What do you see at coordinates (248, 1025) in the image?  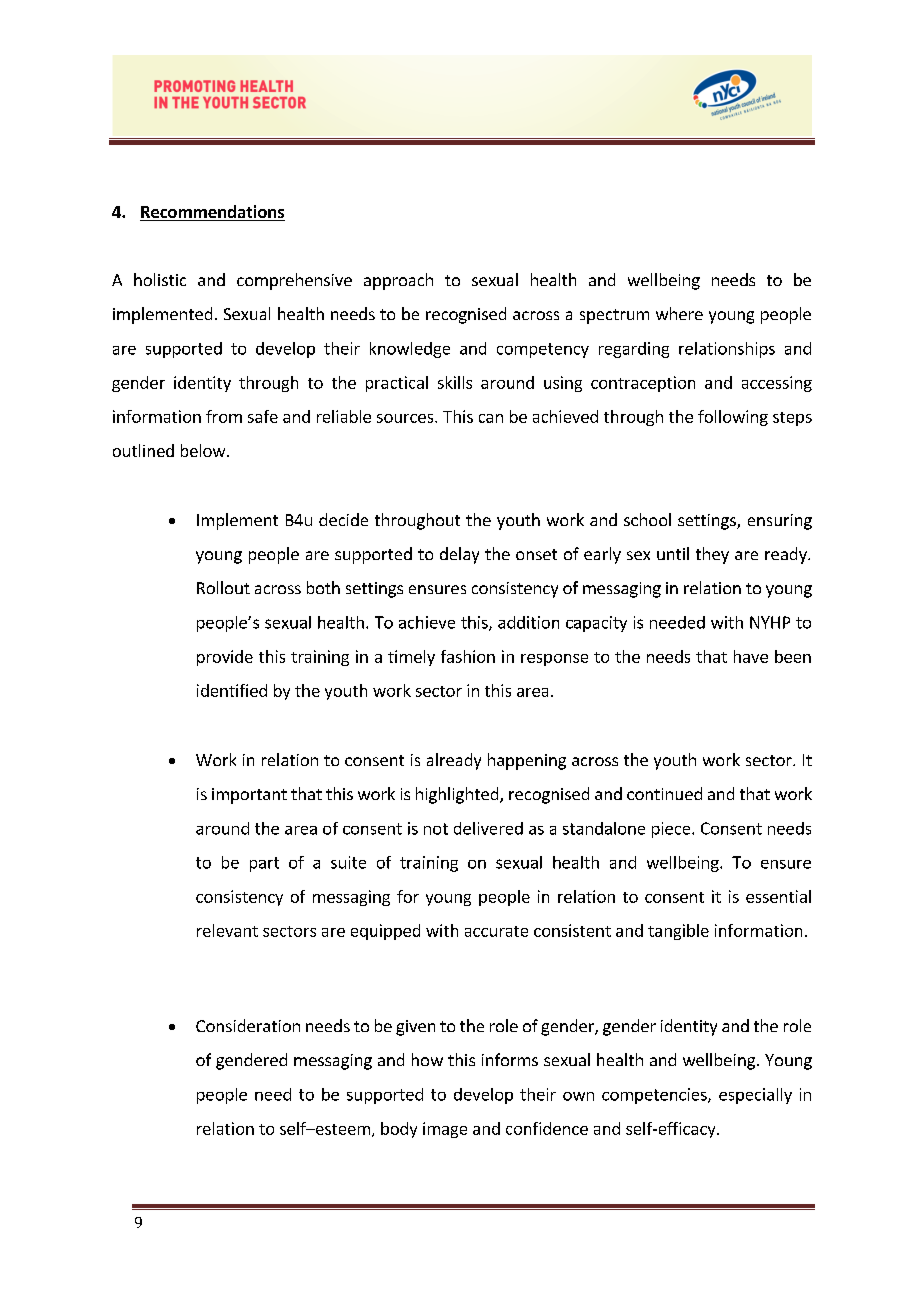 I see `Consideration` at bounding box center [248, 1025].
